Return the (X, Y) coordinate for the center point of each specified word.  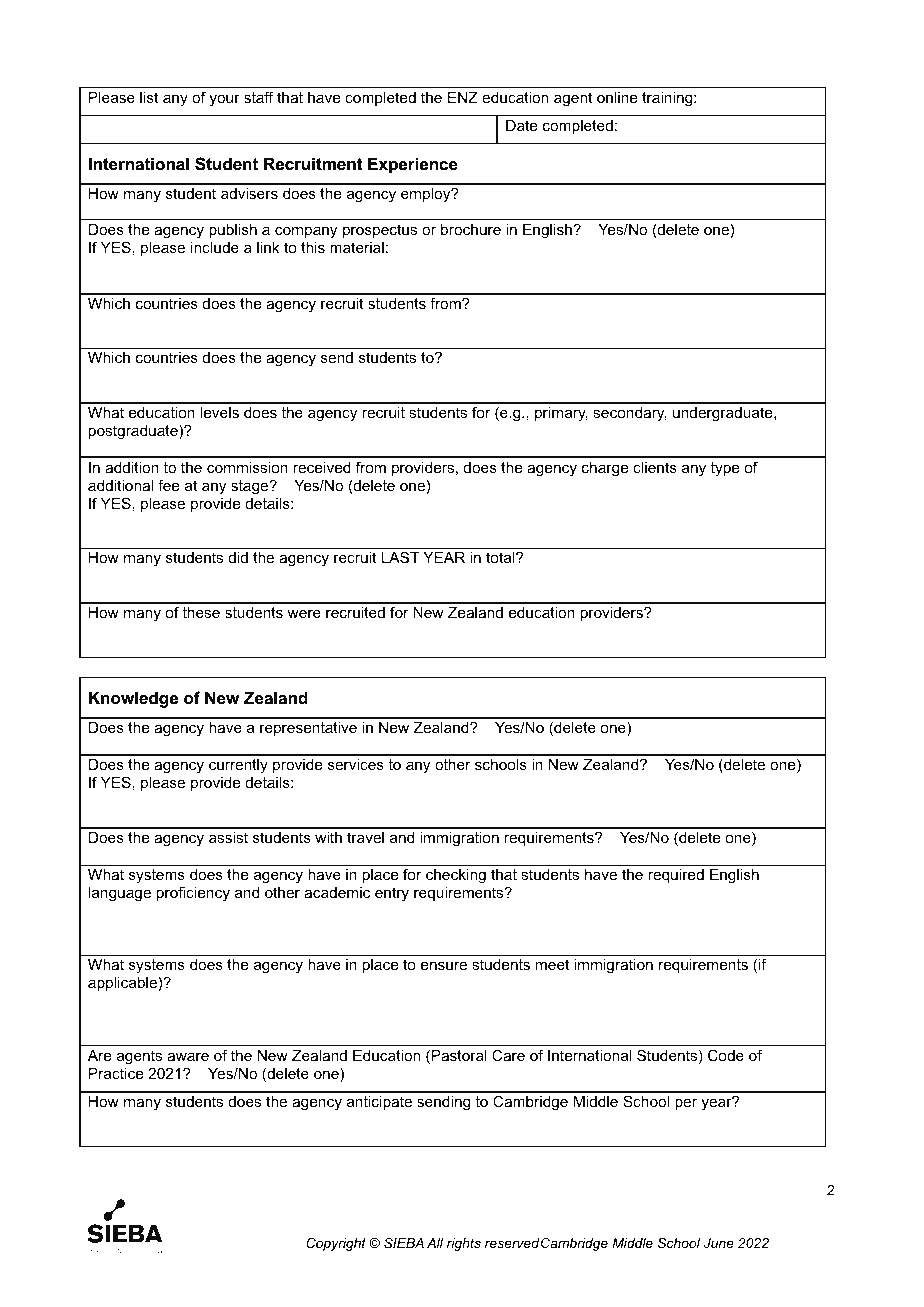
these (201, 612)
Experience (413, 166)
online (617, 97)
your (224, 100)
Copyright (336, 1244)
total (501, 557)
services (356, 764)
